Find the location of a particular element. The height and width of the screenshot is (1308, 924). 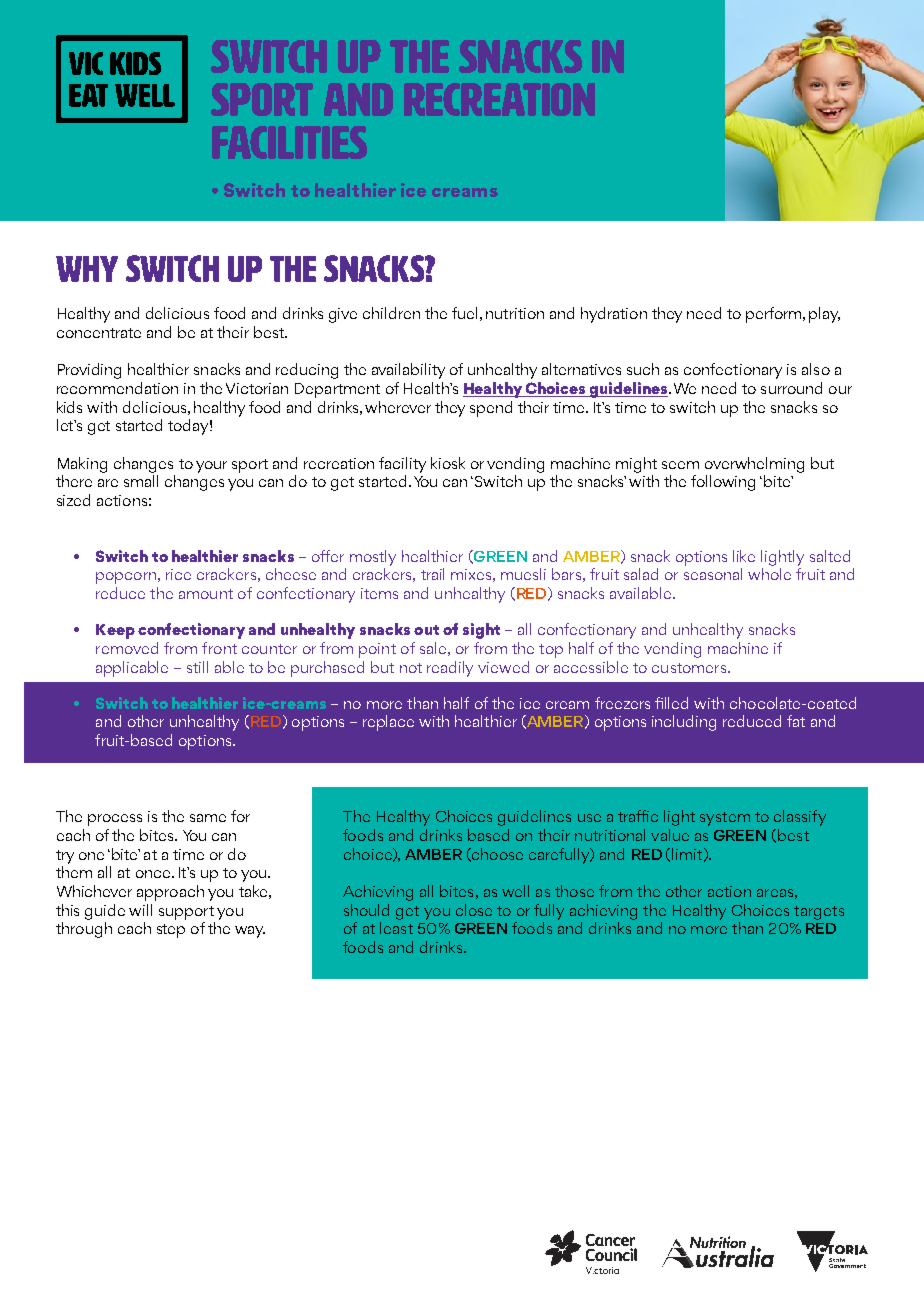

perform is located at coordinates (775, 315).
